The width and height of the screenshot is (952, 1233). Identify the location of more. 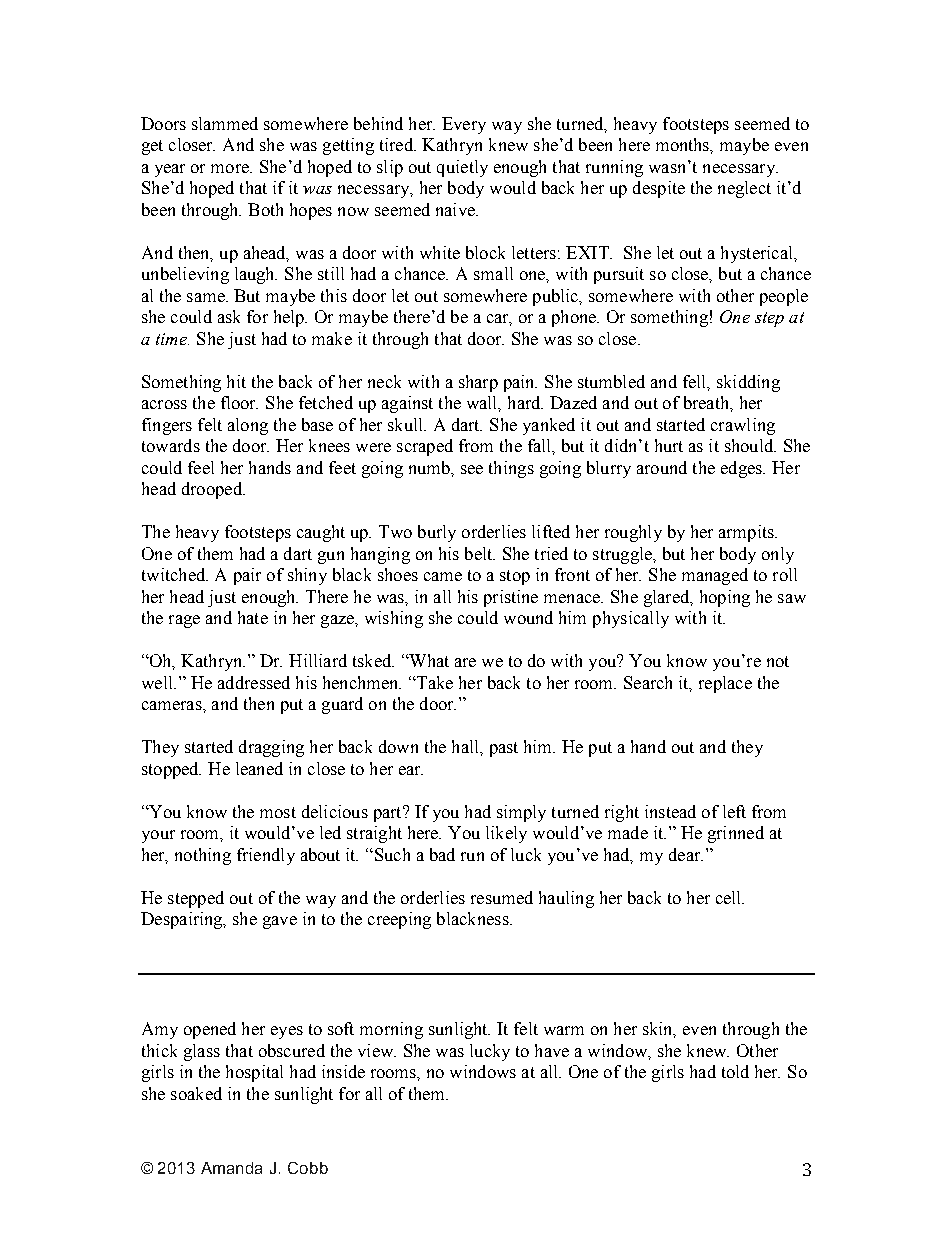
(231, 168).
